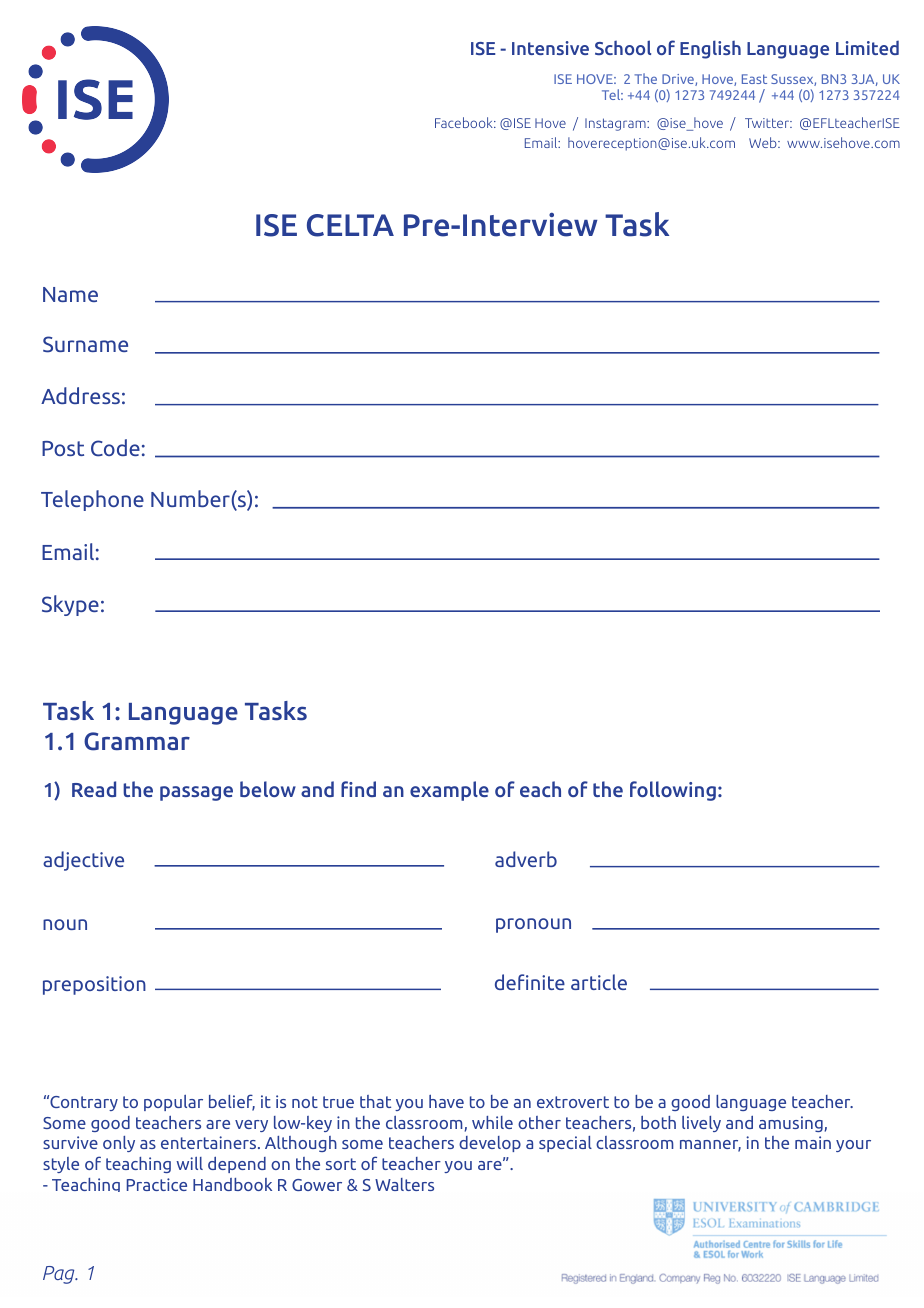  Describe the element at coordinates (616, 124) in the image. I see `Instagram` at that location.
